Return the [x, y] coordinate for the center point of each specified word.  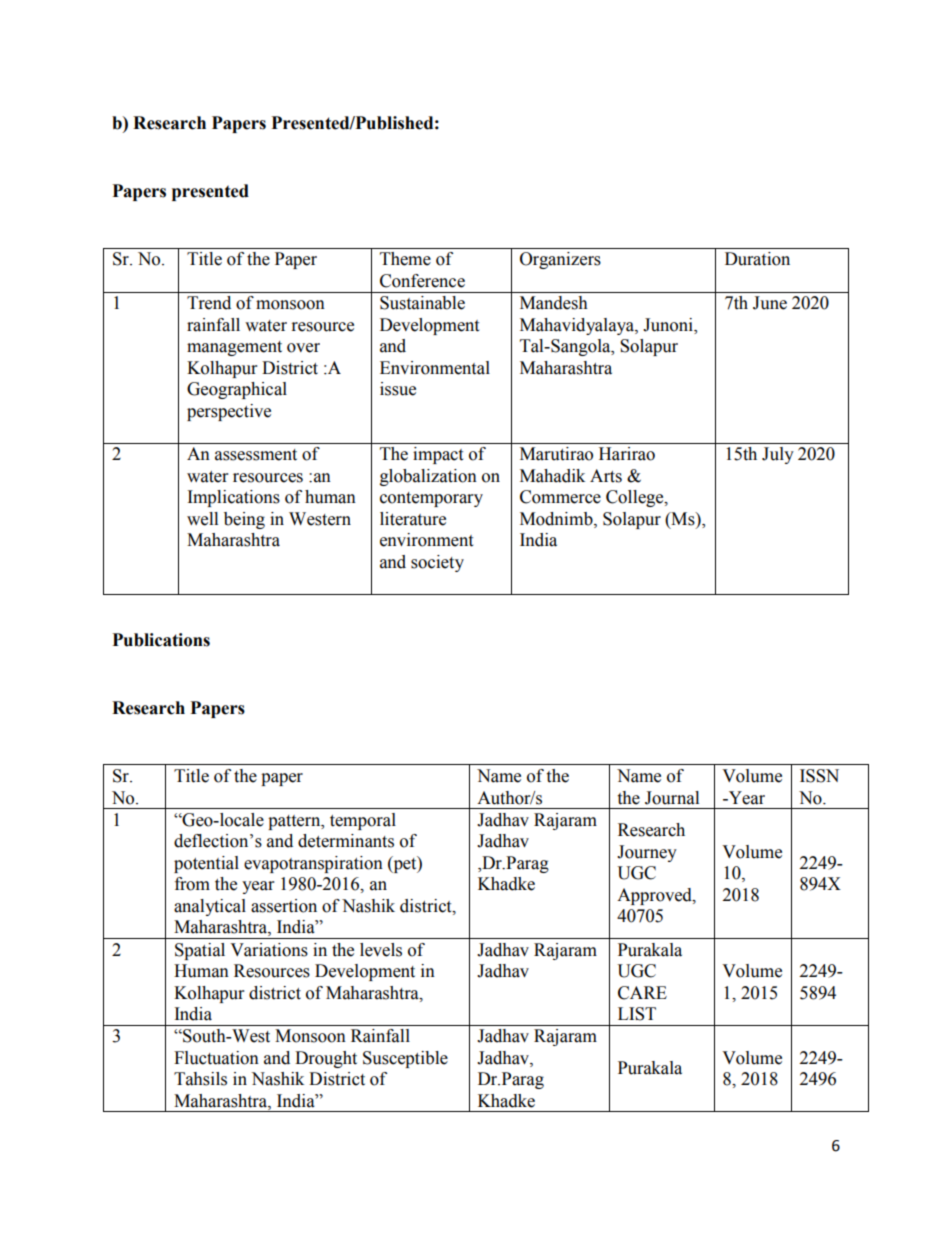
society [437, 563]
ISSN [819, 776]
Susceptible [405, 1059]
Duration [757, 259]
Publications [161, 640]
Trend [209, 303]
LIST [637, 1014]
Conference [422, 281]
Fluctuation [216, 1058]
